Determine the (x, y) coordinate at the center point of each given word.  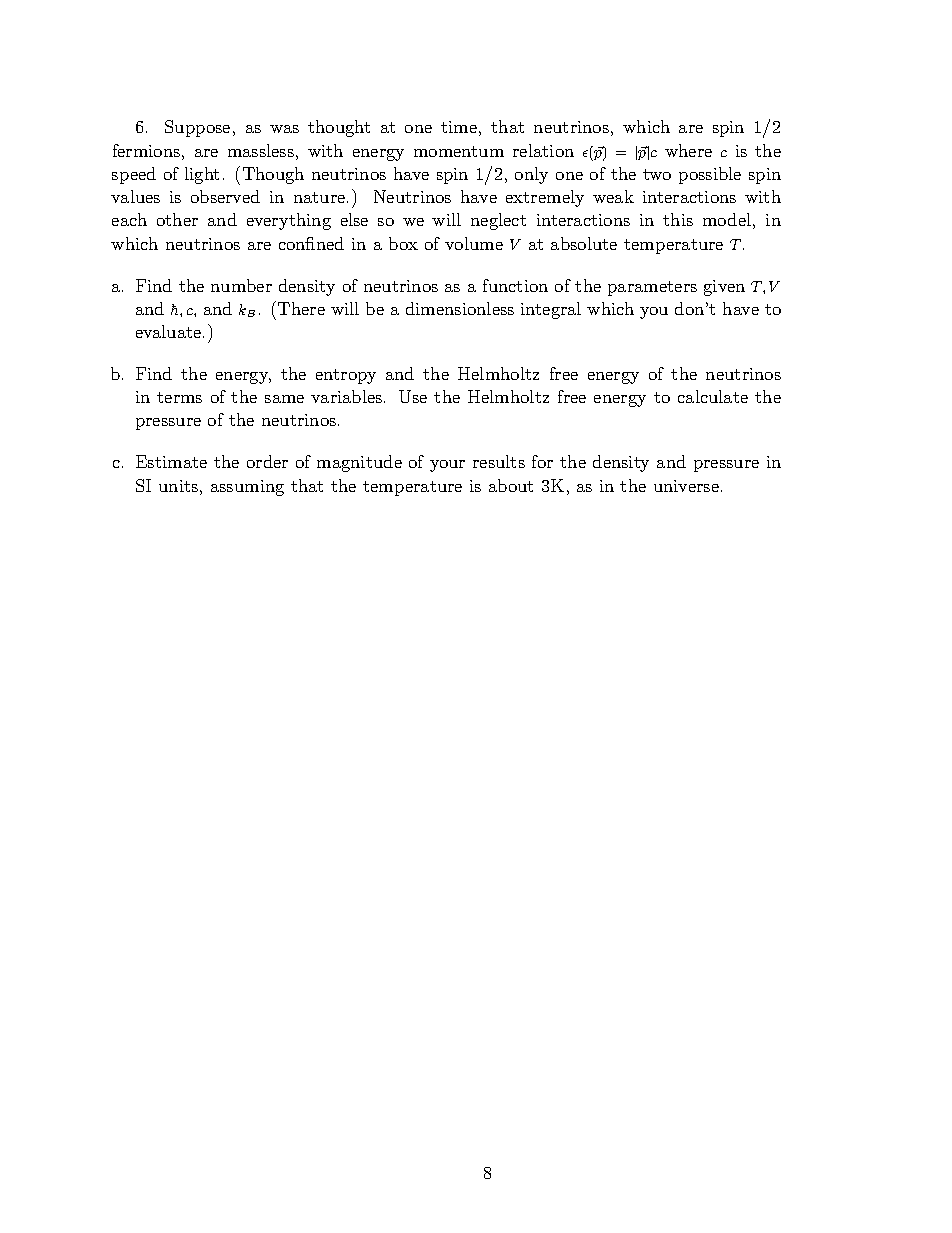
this (678, 219)
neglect (498, 221)
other (177, 219)
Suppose (197, 128)
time (459, 127)
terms (179, 397)
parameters (652, 288)
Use (413, 396)
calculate (713, 396)
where (688, 150)
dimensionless (460, 308)
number (241, 285)
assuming (247, 488)
